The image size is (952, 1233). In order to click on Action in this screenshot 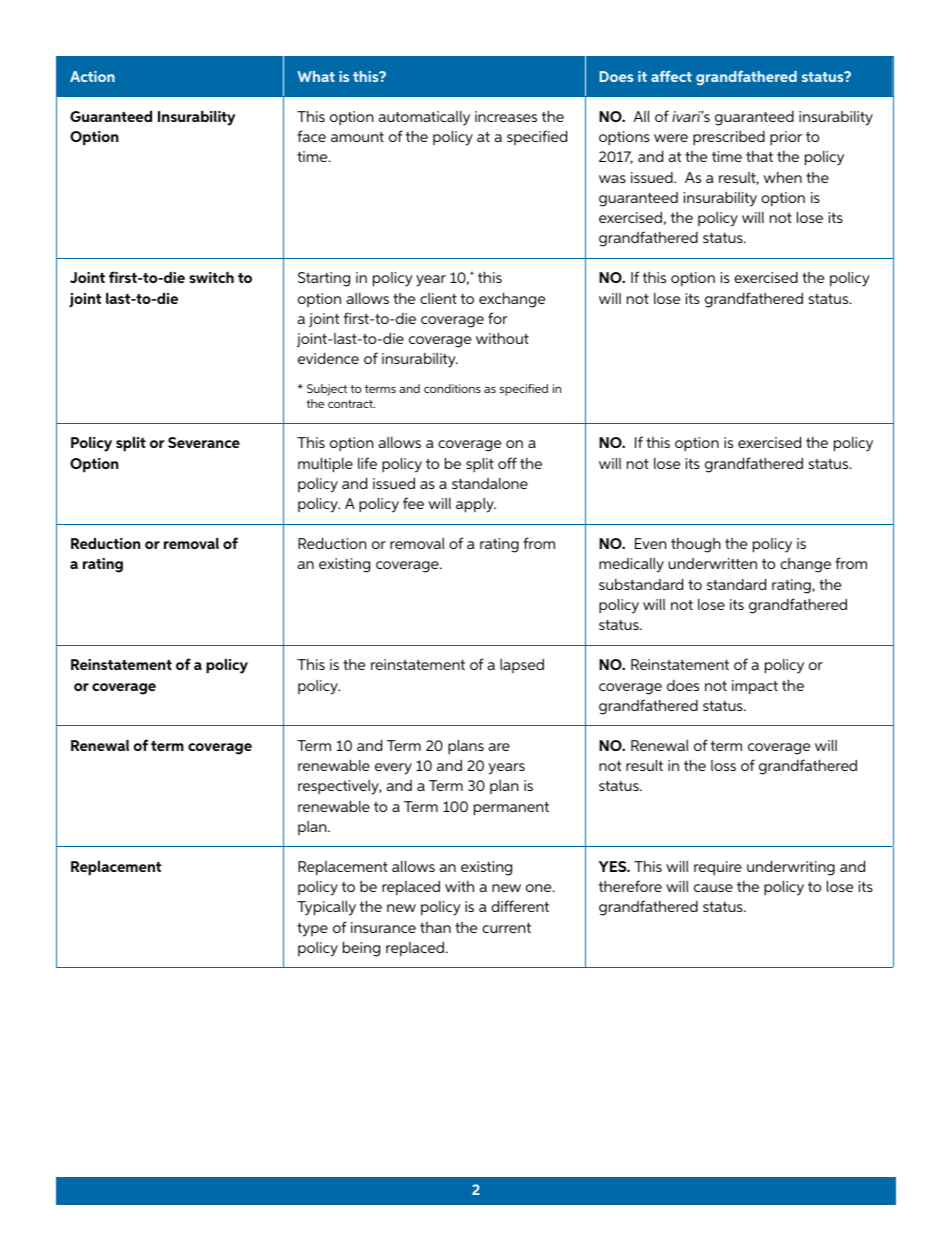, I will do `click(92, 76)`.
